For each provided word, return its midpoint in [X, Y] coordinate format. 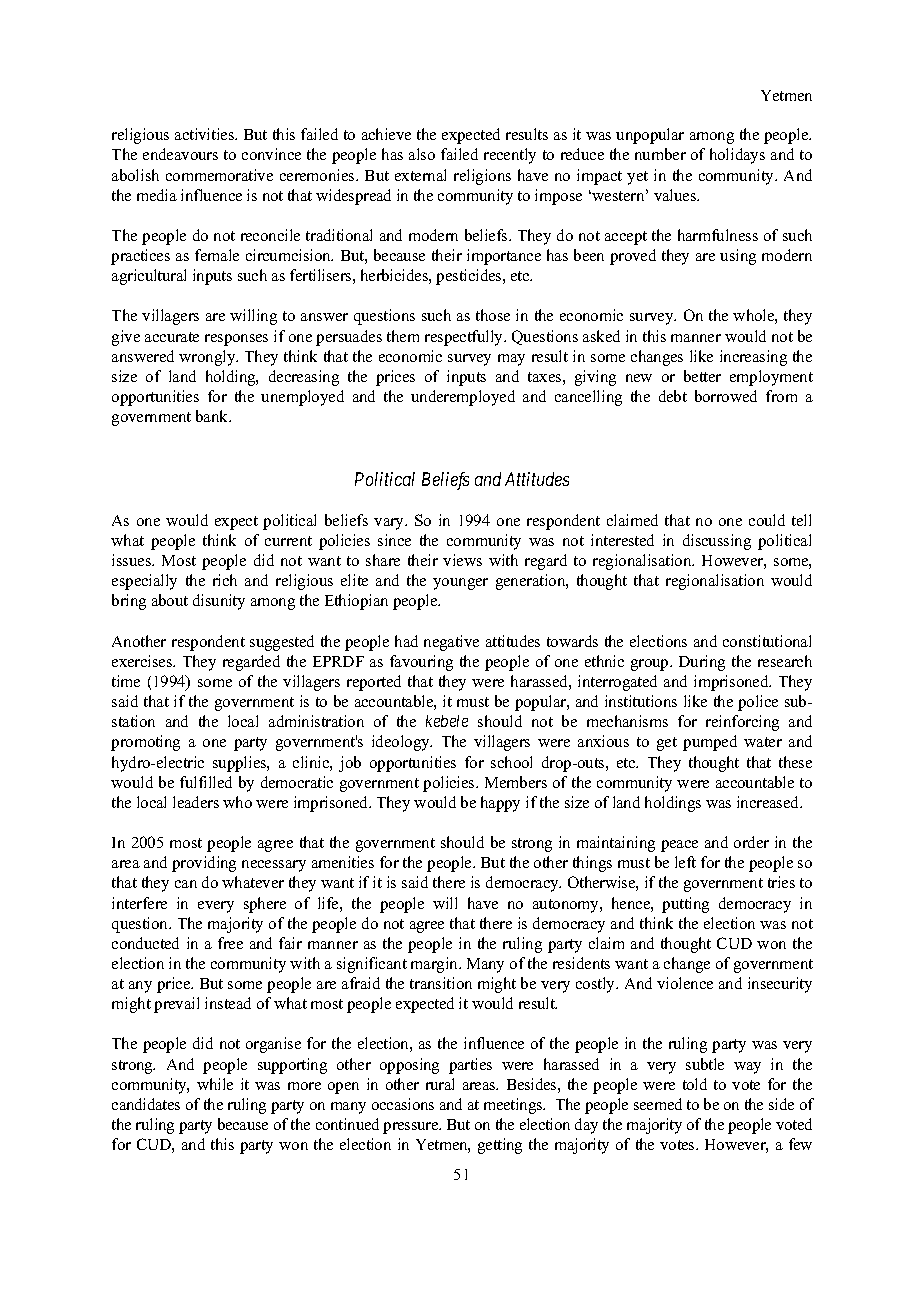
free [230, 943]
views [462, 560]
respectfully [465, 338]
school [511, 762]
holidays [737, 156]
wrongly [208, 358]
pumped [710, 743]
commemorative [219, 175]
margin [436, 965]
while [215, 1084]
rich [225, 580]
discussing [717, 542]
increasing [753, 358]
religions [482, 177]
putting [685, 905]
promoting [145, 743]
